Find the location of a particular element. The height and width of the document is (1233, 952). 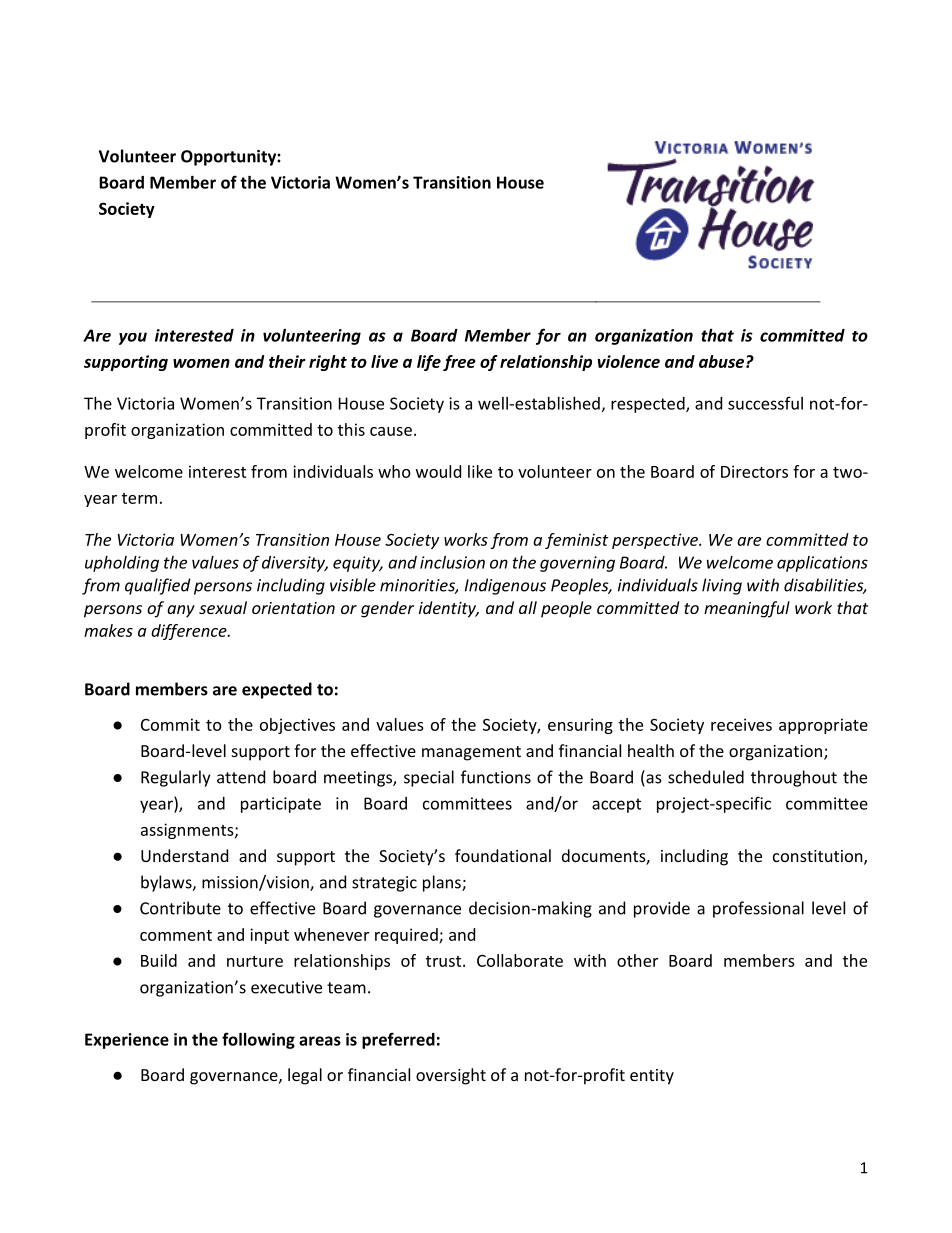

abuse is located at coordinates (723, 361).
